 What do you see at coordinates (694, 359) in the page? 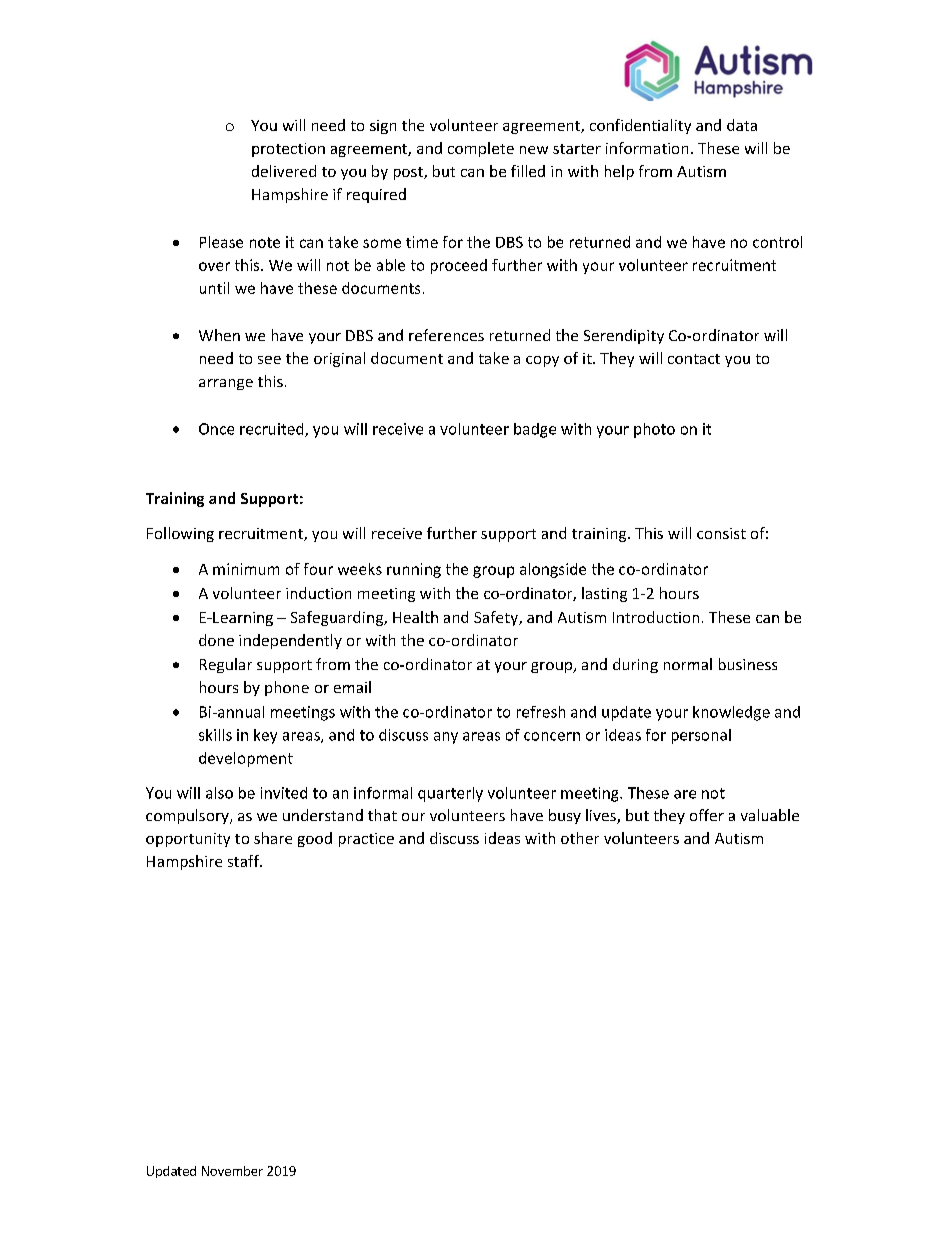
I see `contact` at bounding box center [694, 359].
